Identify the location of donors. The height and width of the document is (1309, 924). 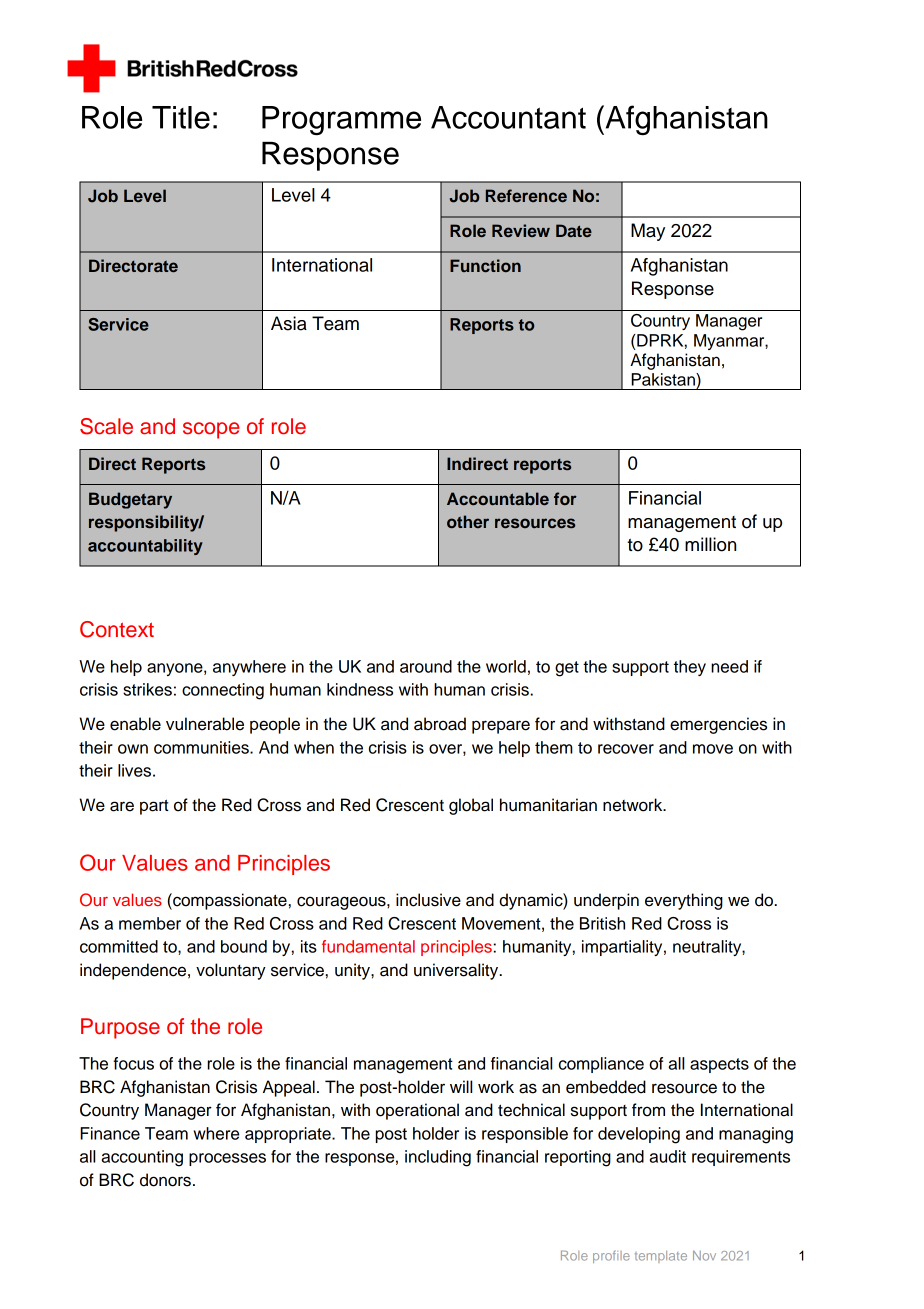
(165, 1180).
